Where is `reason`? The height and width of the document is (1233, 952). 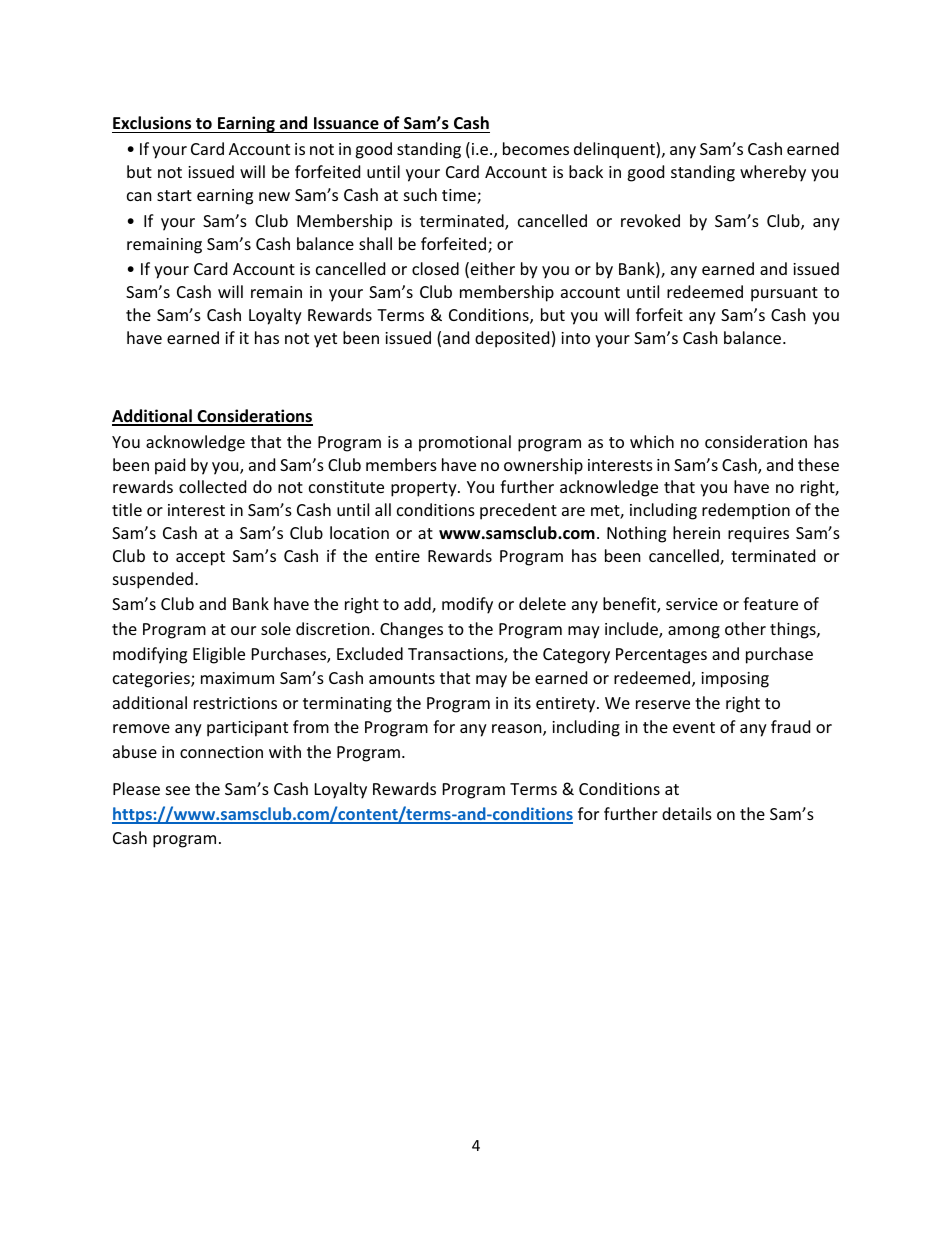 reason is located at coordinates (518, 730).
